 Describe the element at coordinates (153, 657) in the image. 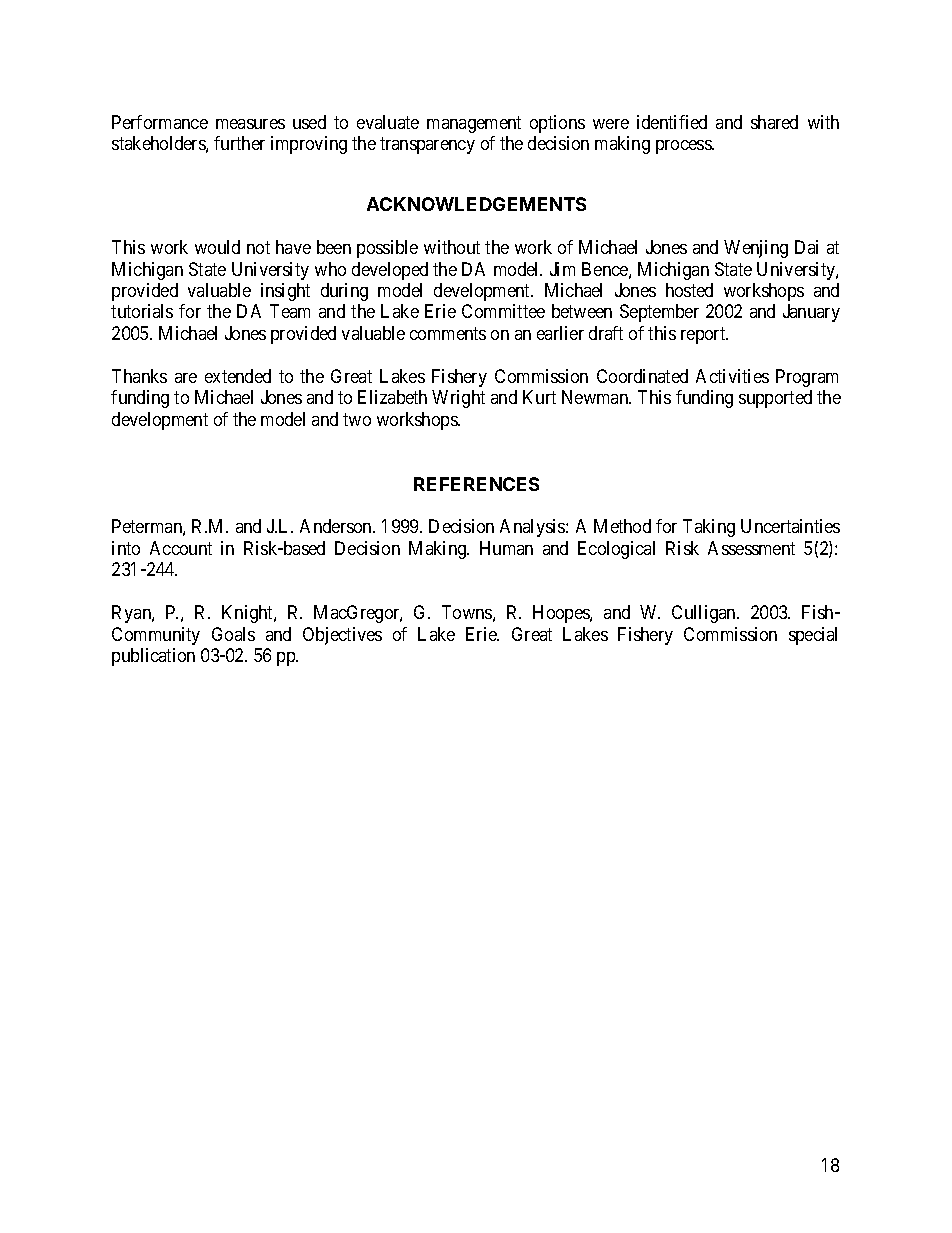

I see `publication` at that location.
